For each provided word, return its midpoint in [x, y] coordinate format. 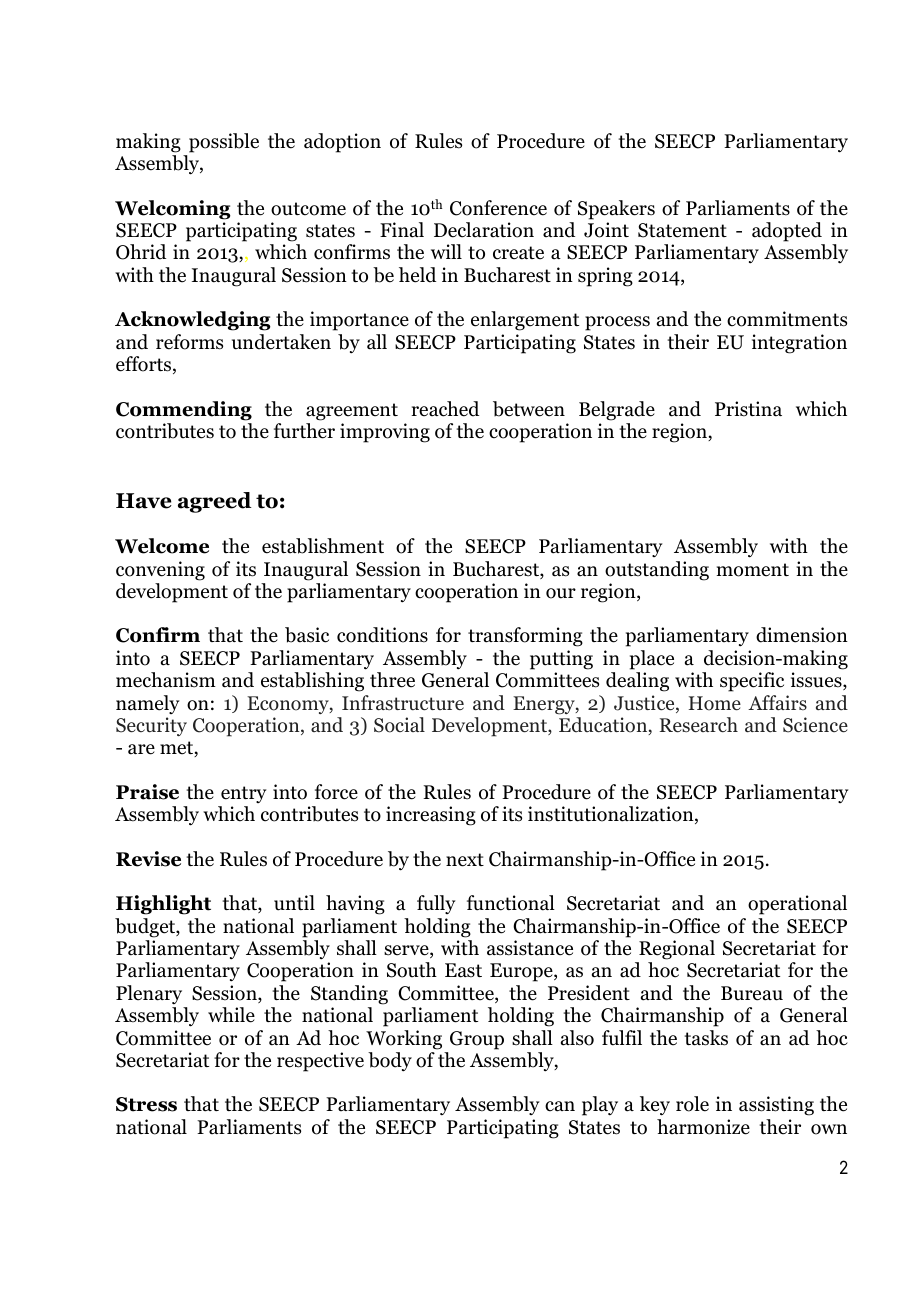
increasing [431, 816]
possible [224, 143]
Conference [498, 208]
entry [244, 794]
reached [445, 409]
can [560, 1106]
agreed [215, 502]
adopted [787, 232]
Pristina [748, 409]
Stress [146, 1104]
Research [699, 725]
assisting [776, 1106]
